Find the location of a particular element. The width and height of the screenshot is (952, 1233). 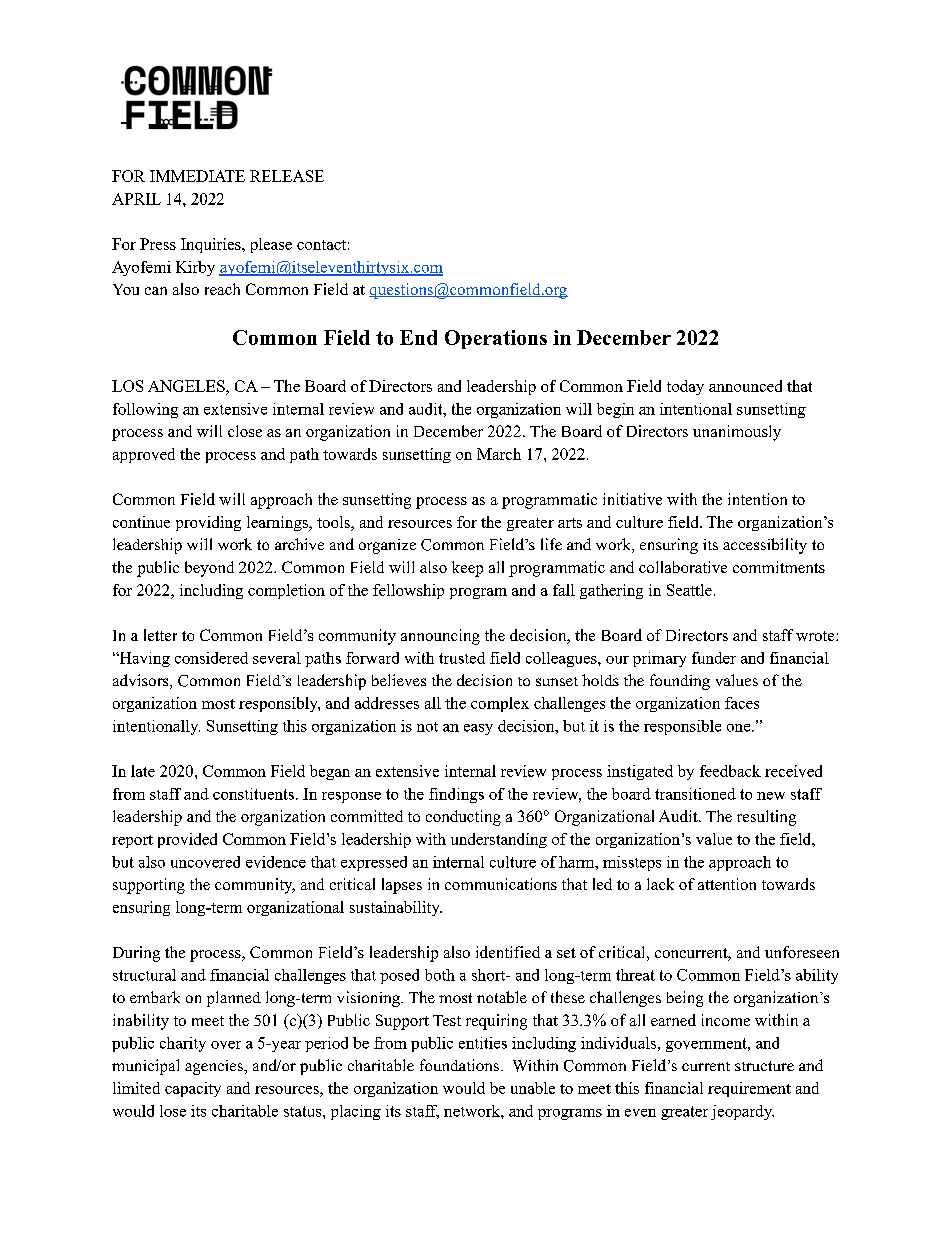

RELEASE is located at coordinates (287, 176).
